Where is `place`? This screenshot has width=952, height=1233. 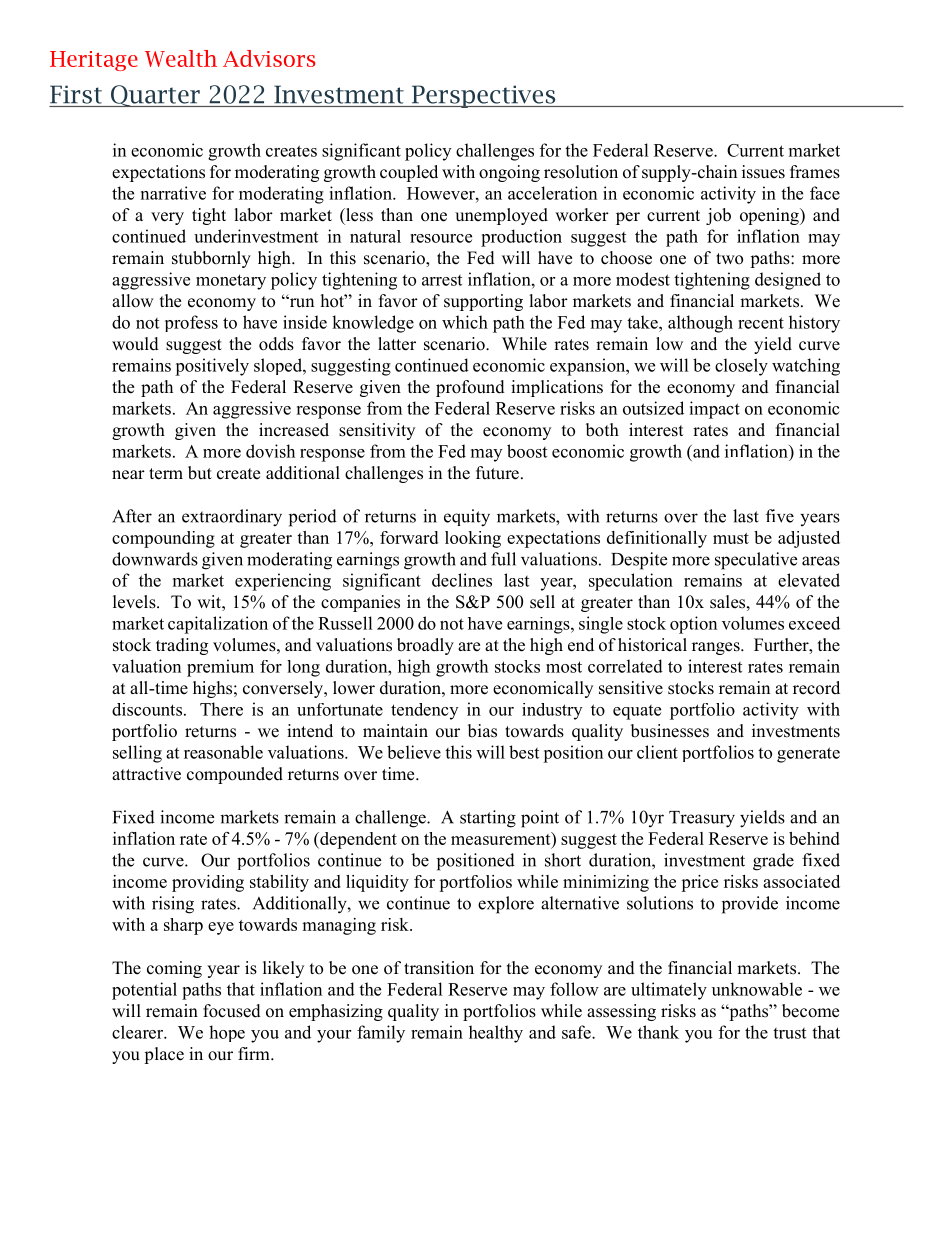 place is located at coordinates (164, 1055).
